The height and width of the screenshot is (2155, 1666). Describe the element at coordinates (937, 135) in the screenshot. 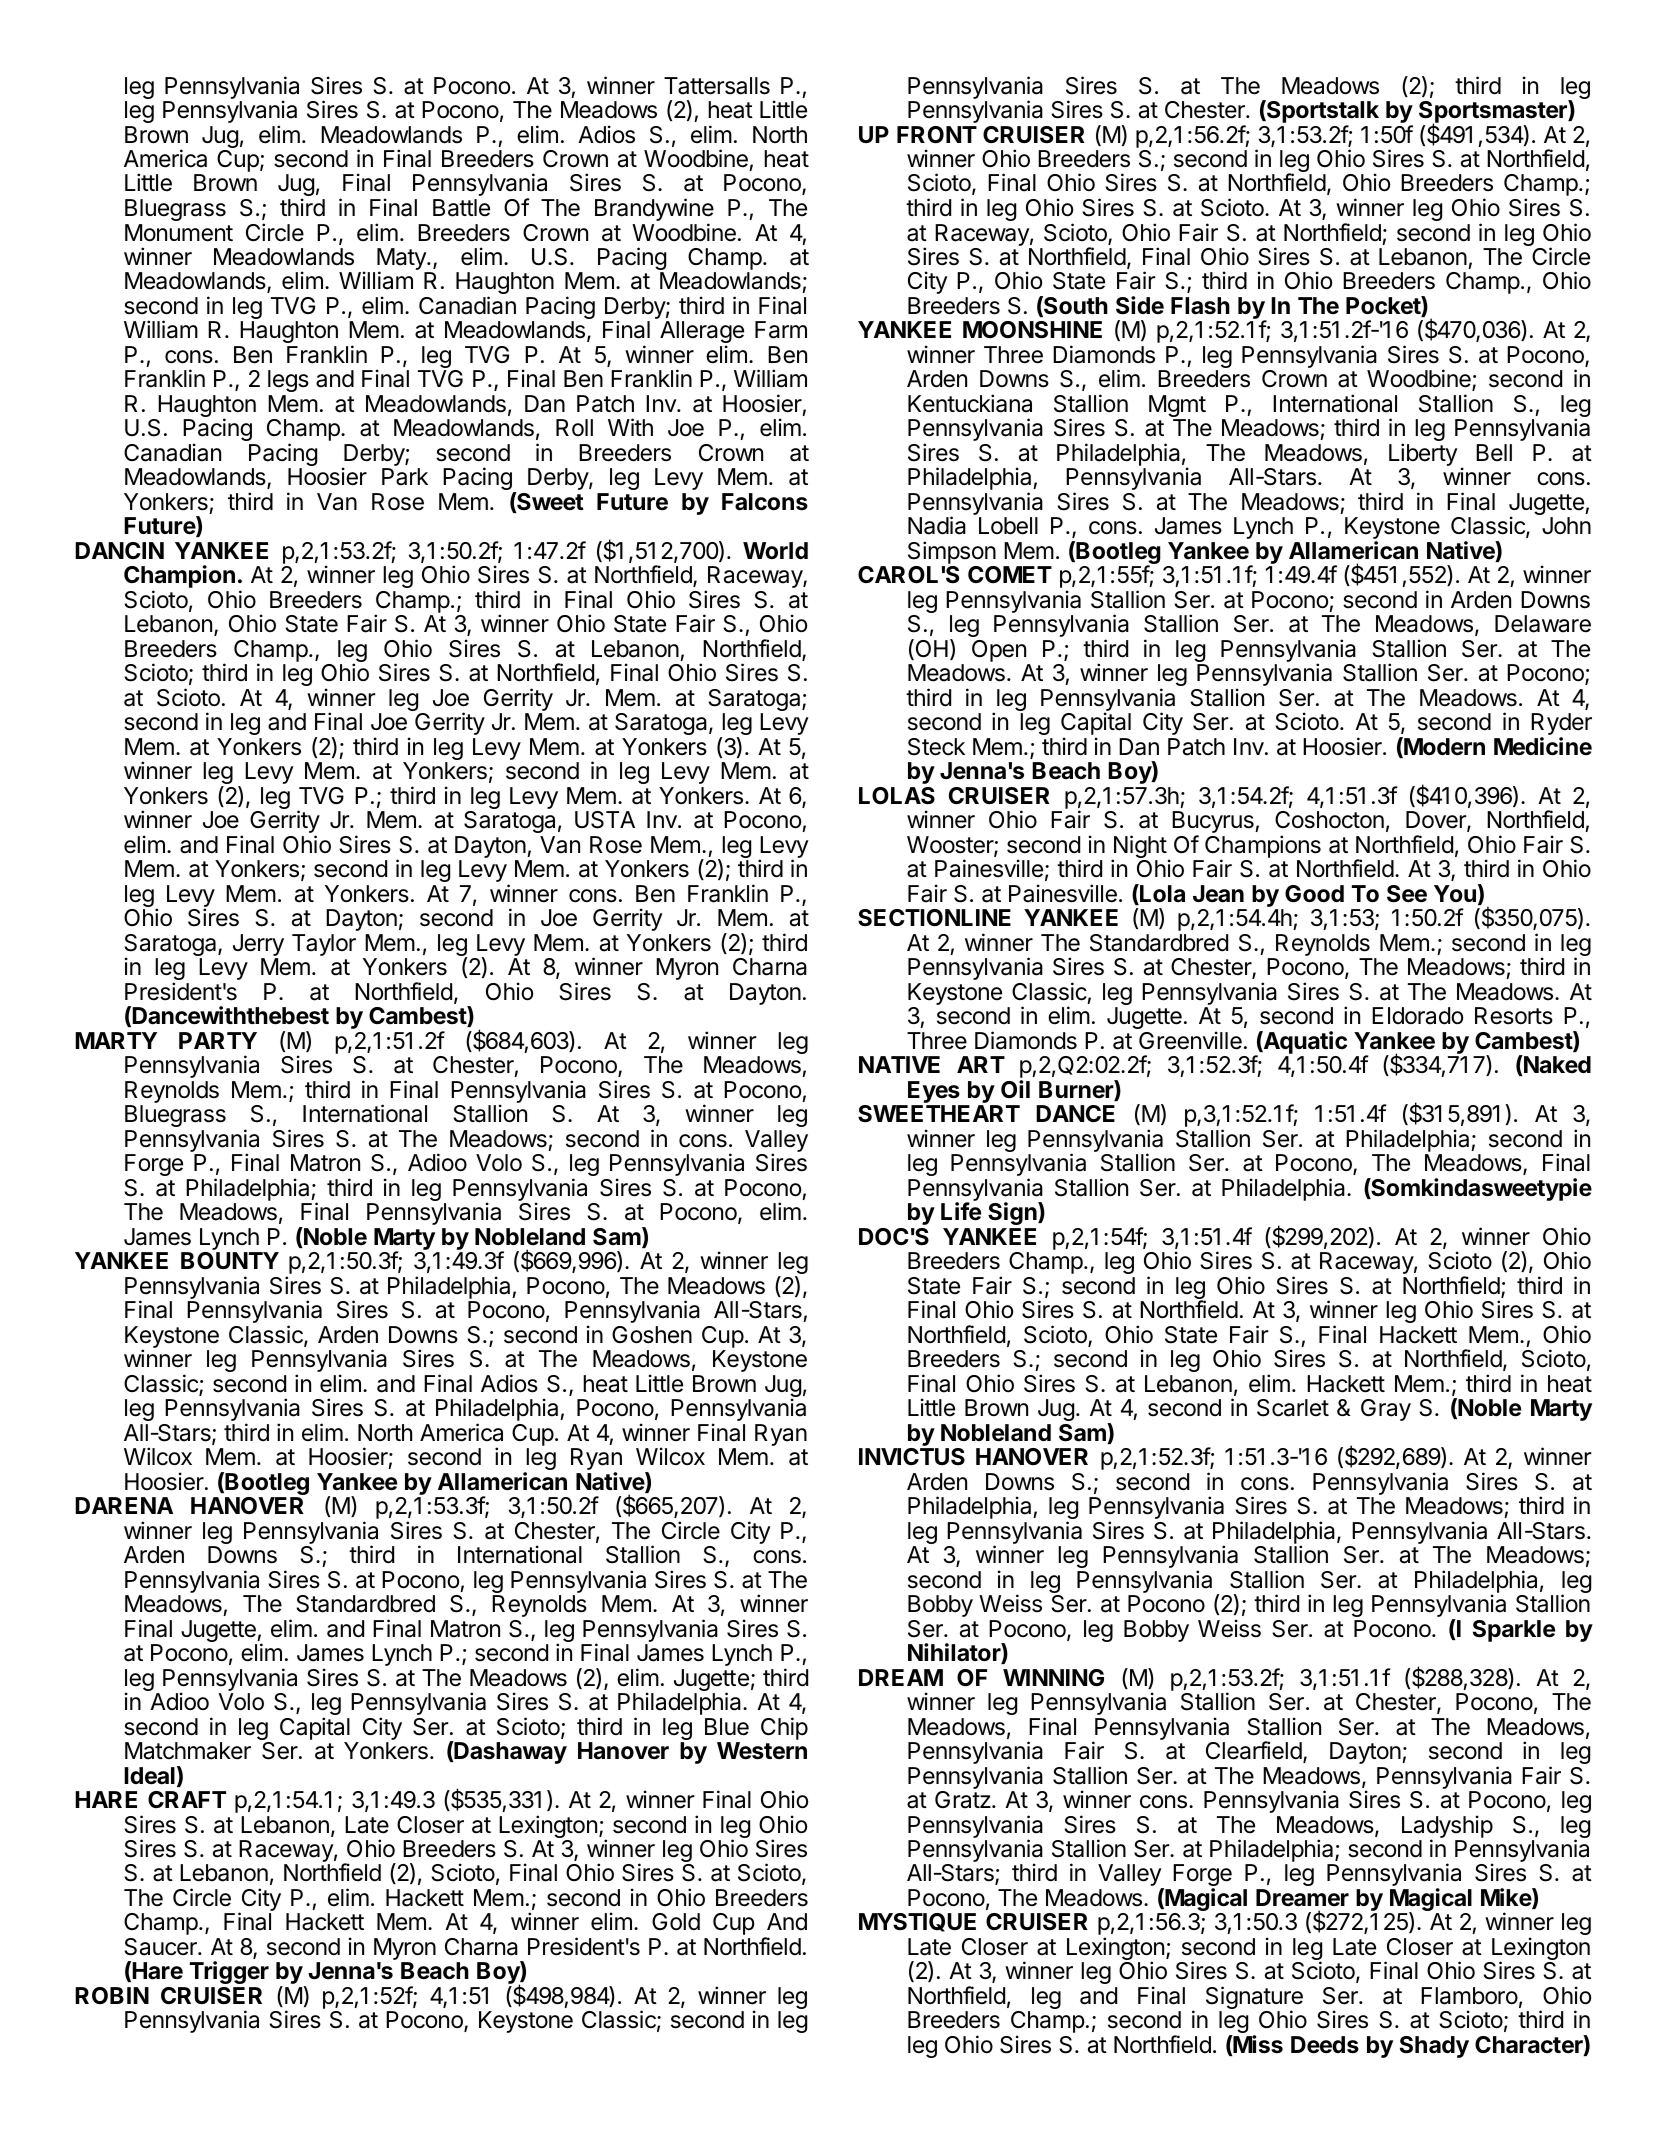

I see `FRONT` at that location.
